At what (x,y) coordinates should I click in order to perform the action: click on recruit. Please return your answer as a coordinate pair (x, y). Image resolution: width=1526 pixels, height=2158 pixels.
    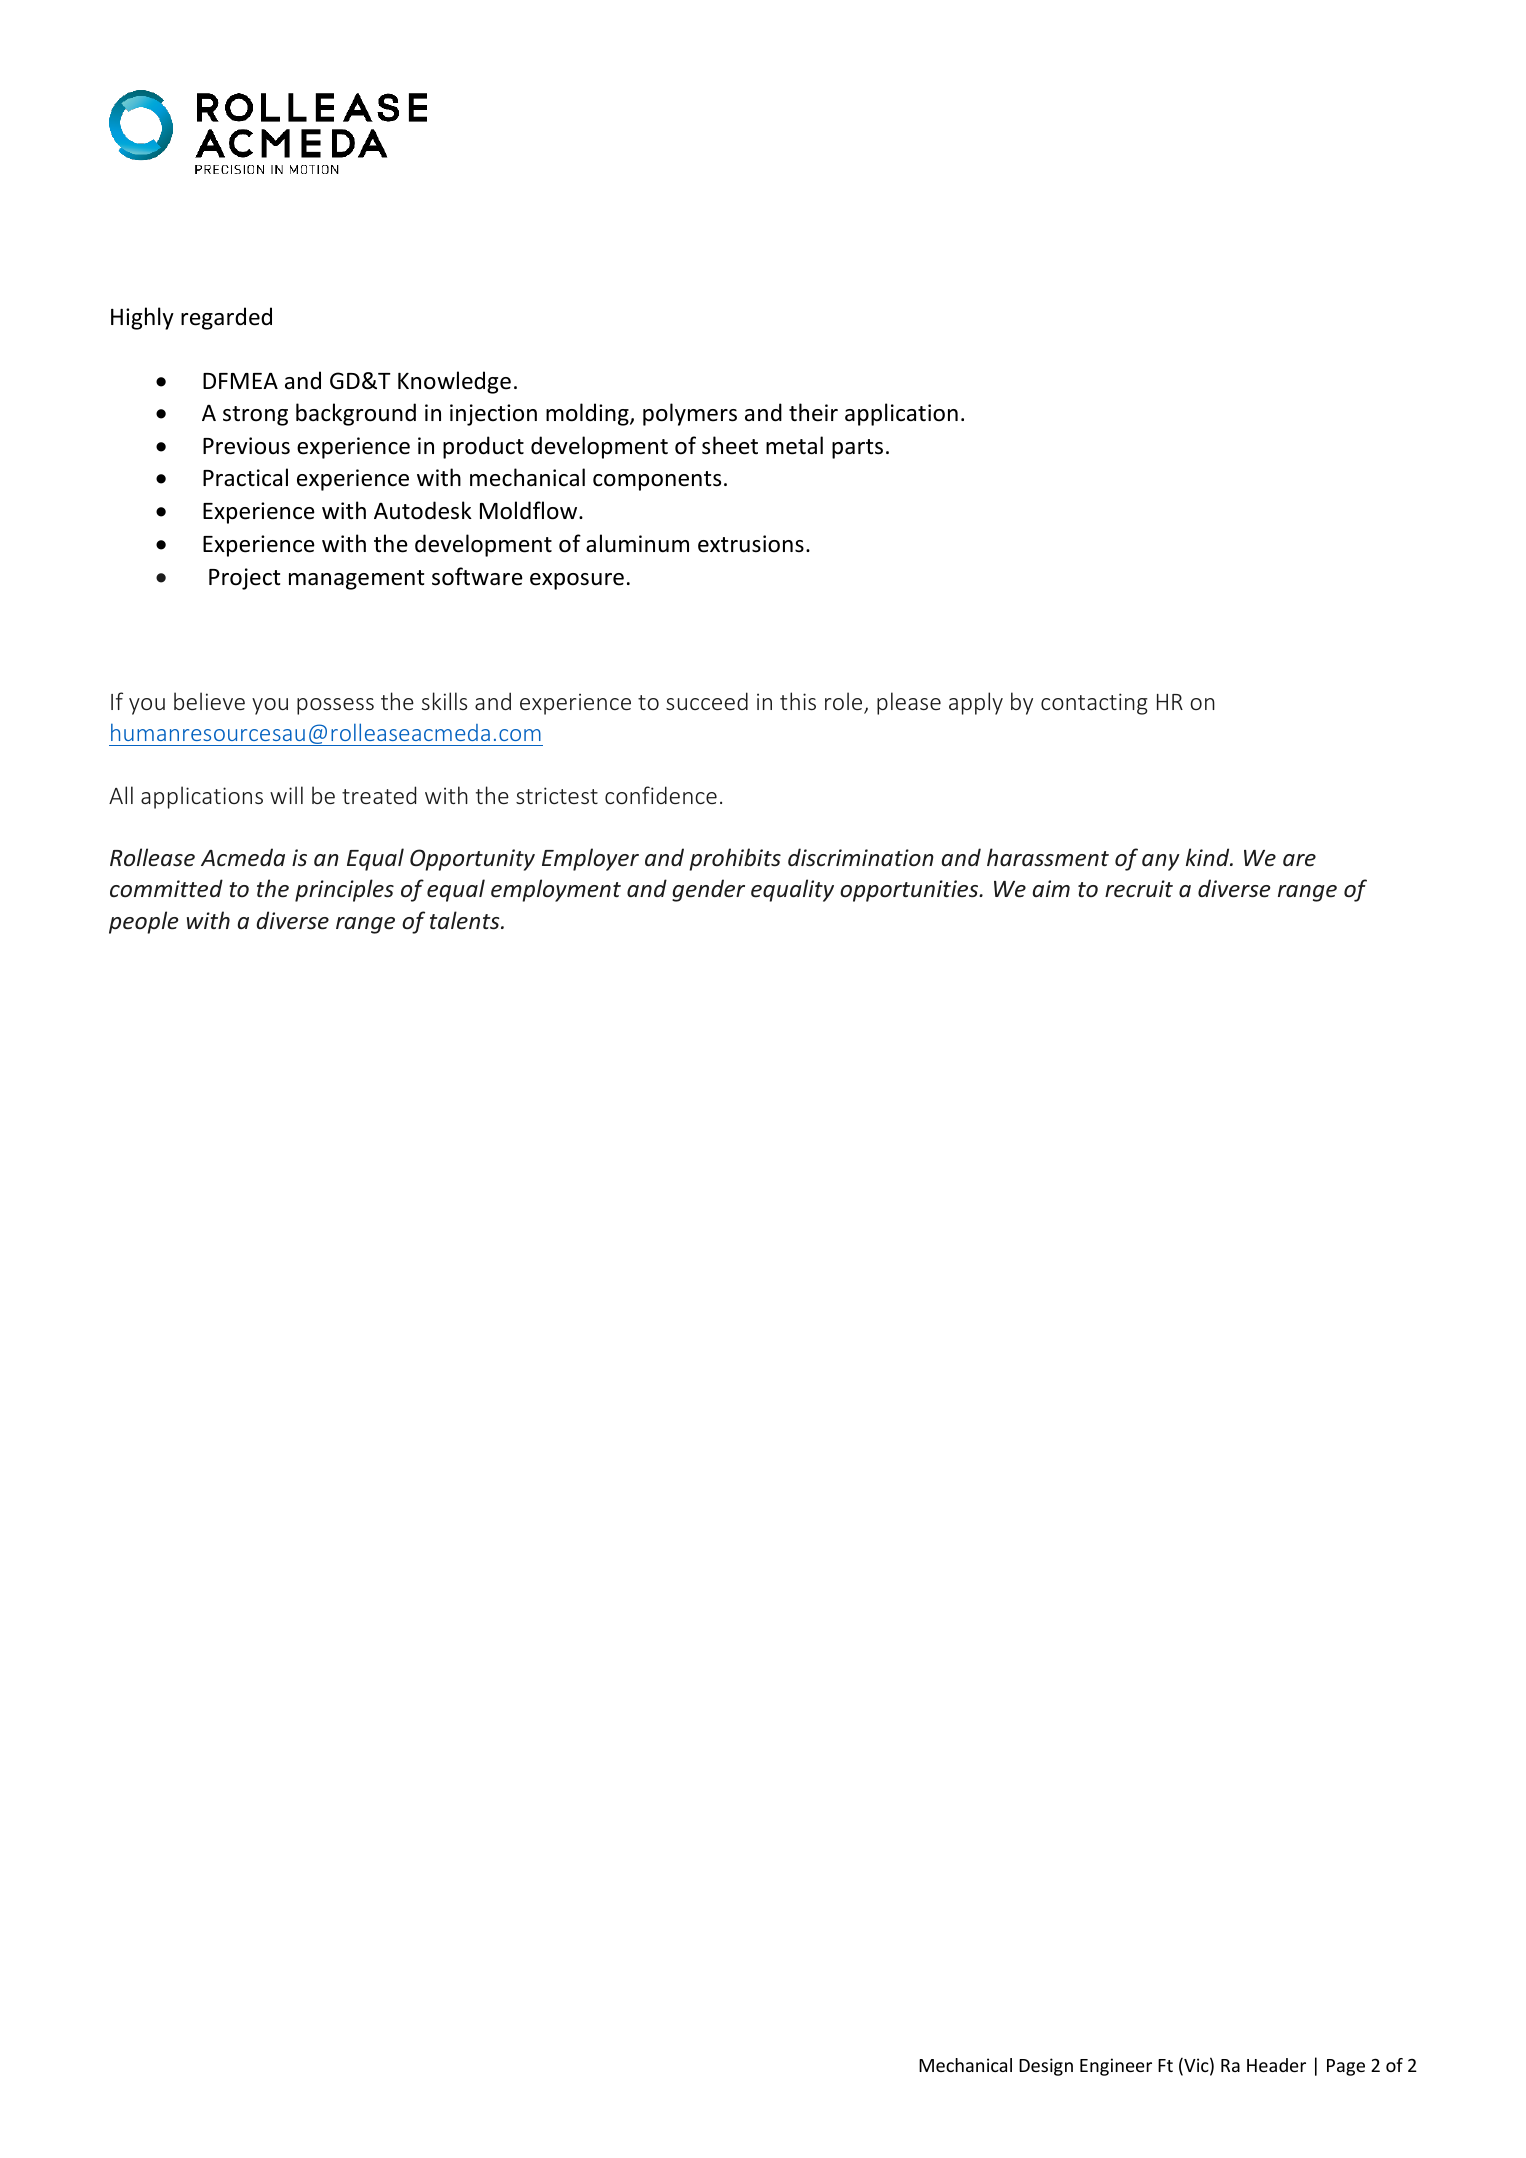
    Looking at the image, I should click on (1139, 889).
